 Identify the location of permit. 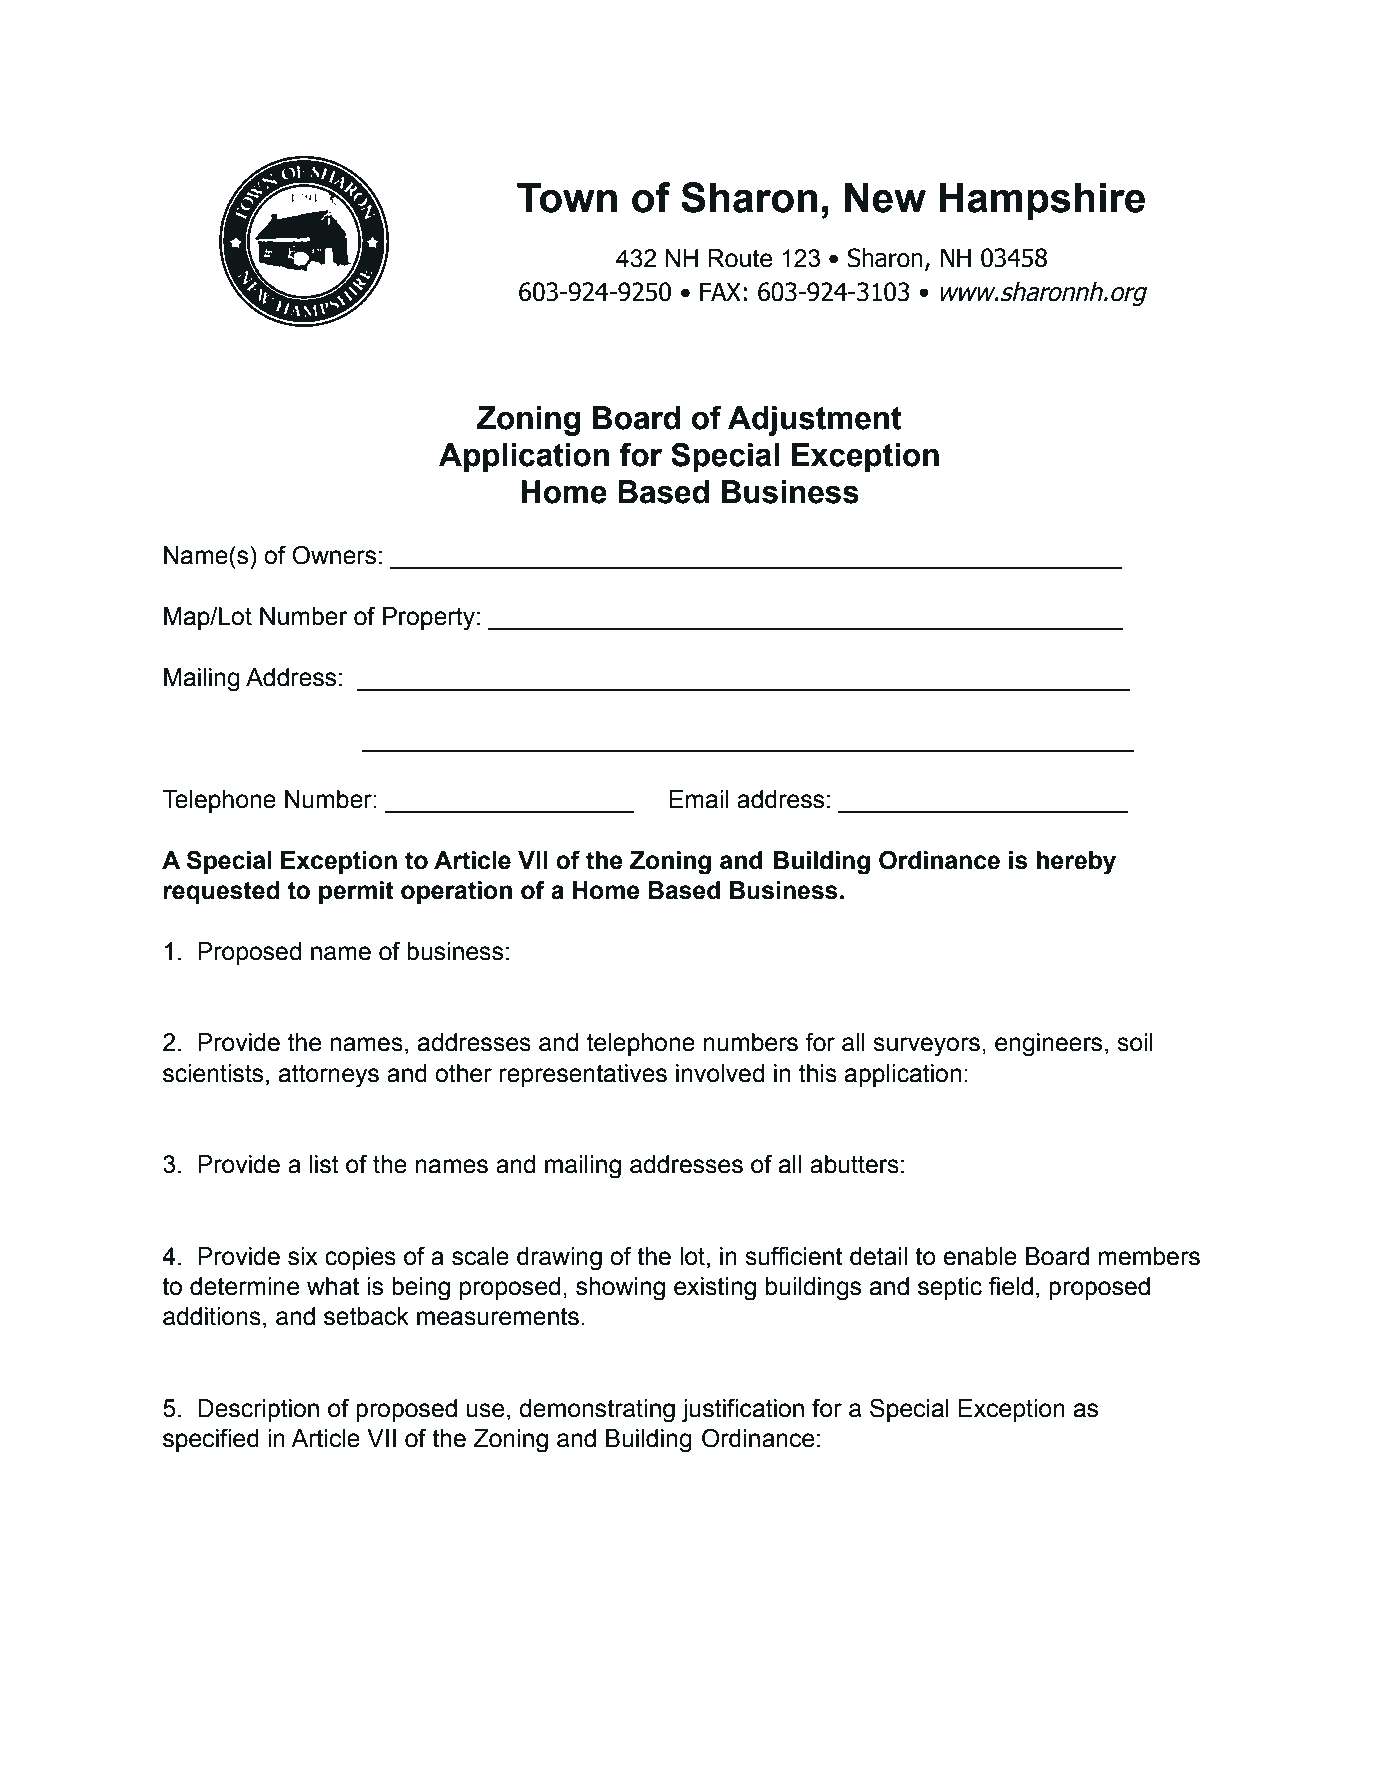
(356, 892).
